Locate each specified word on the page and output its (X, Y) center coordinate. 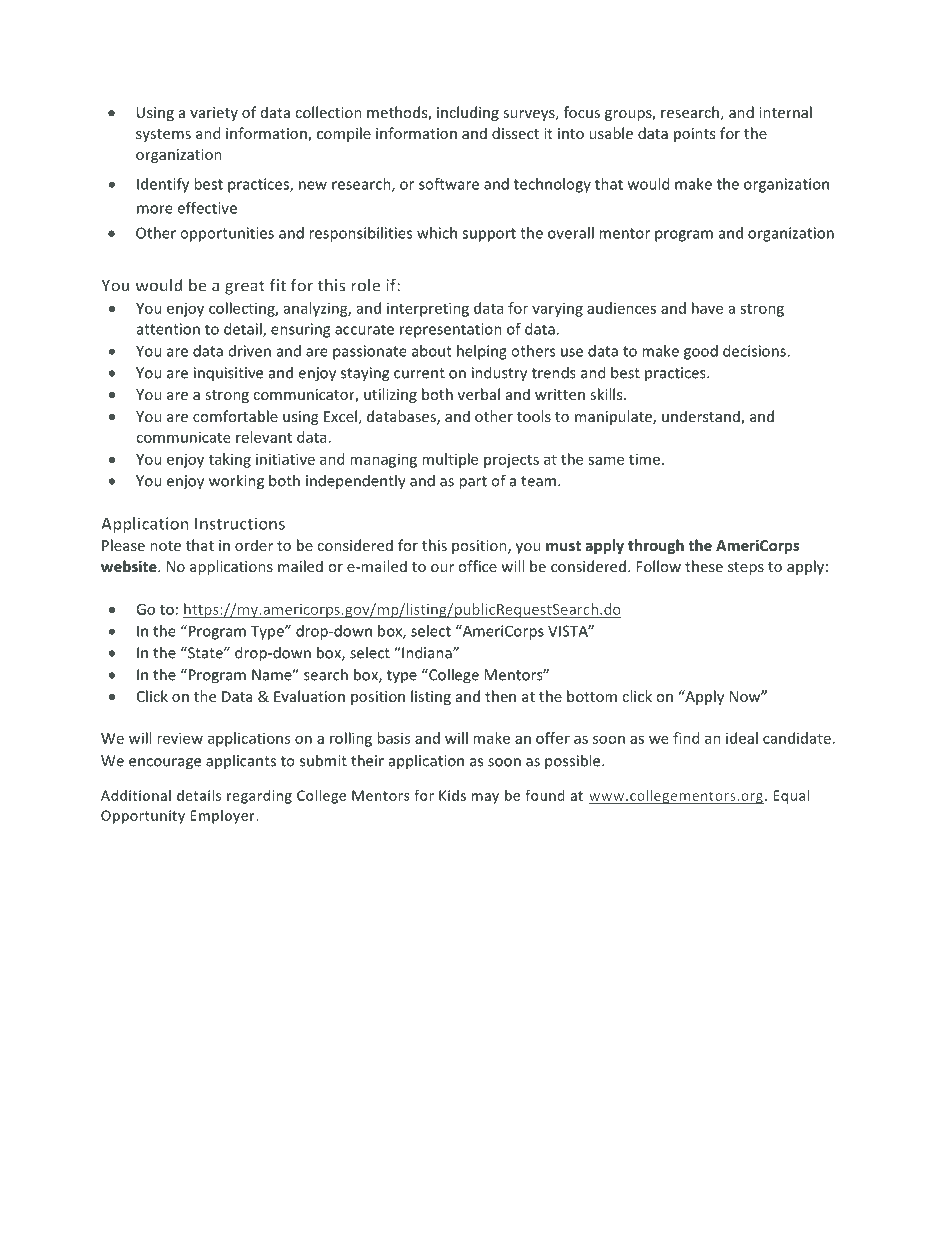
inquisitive (228, 374)
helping (482, 352)
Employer (224, 817)
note (165, 546)
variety (214, 114)
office (477, 566)
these (704, 566)
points (694, 135)
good (701, 352)
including (468, 113)
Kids (452, 795)
